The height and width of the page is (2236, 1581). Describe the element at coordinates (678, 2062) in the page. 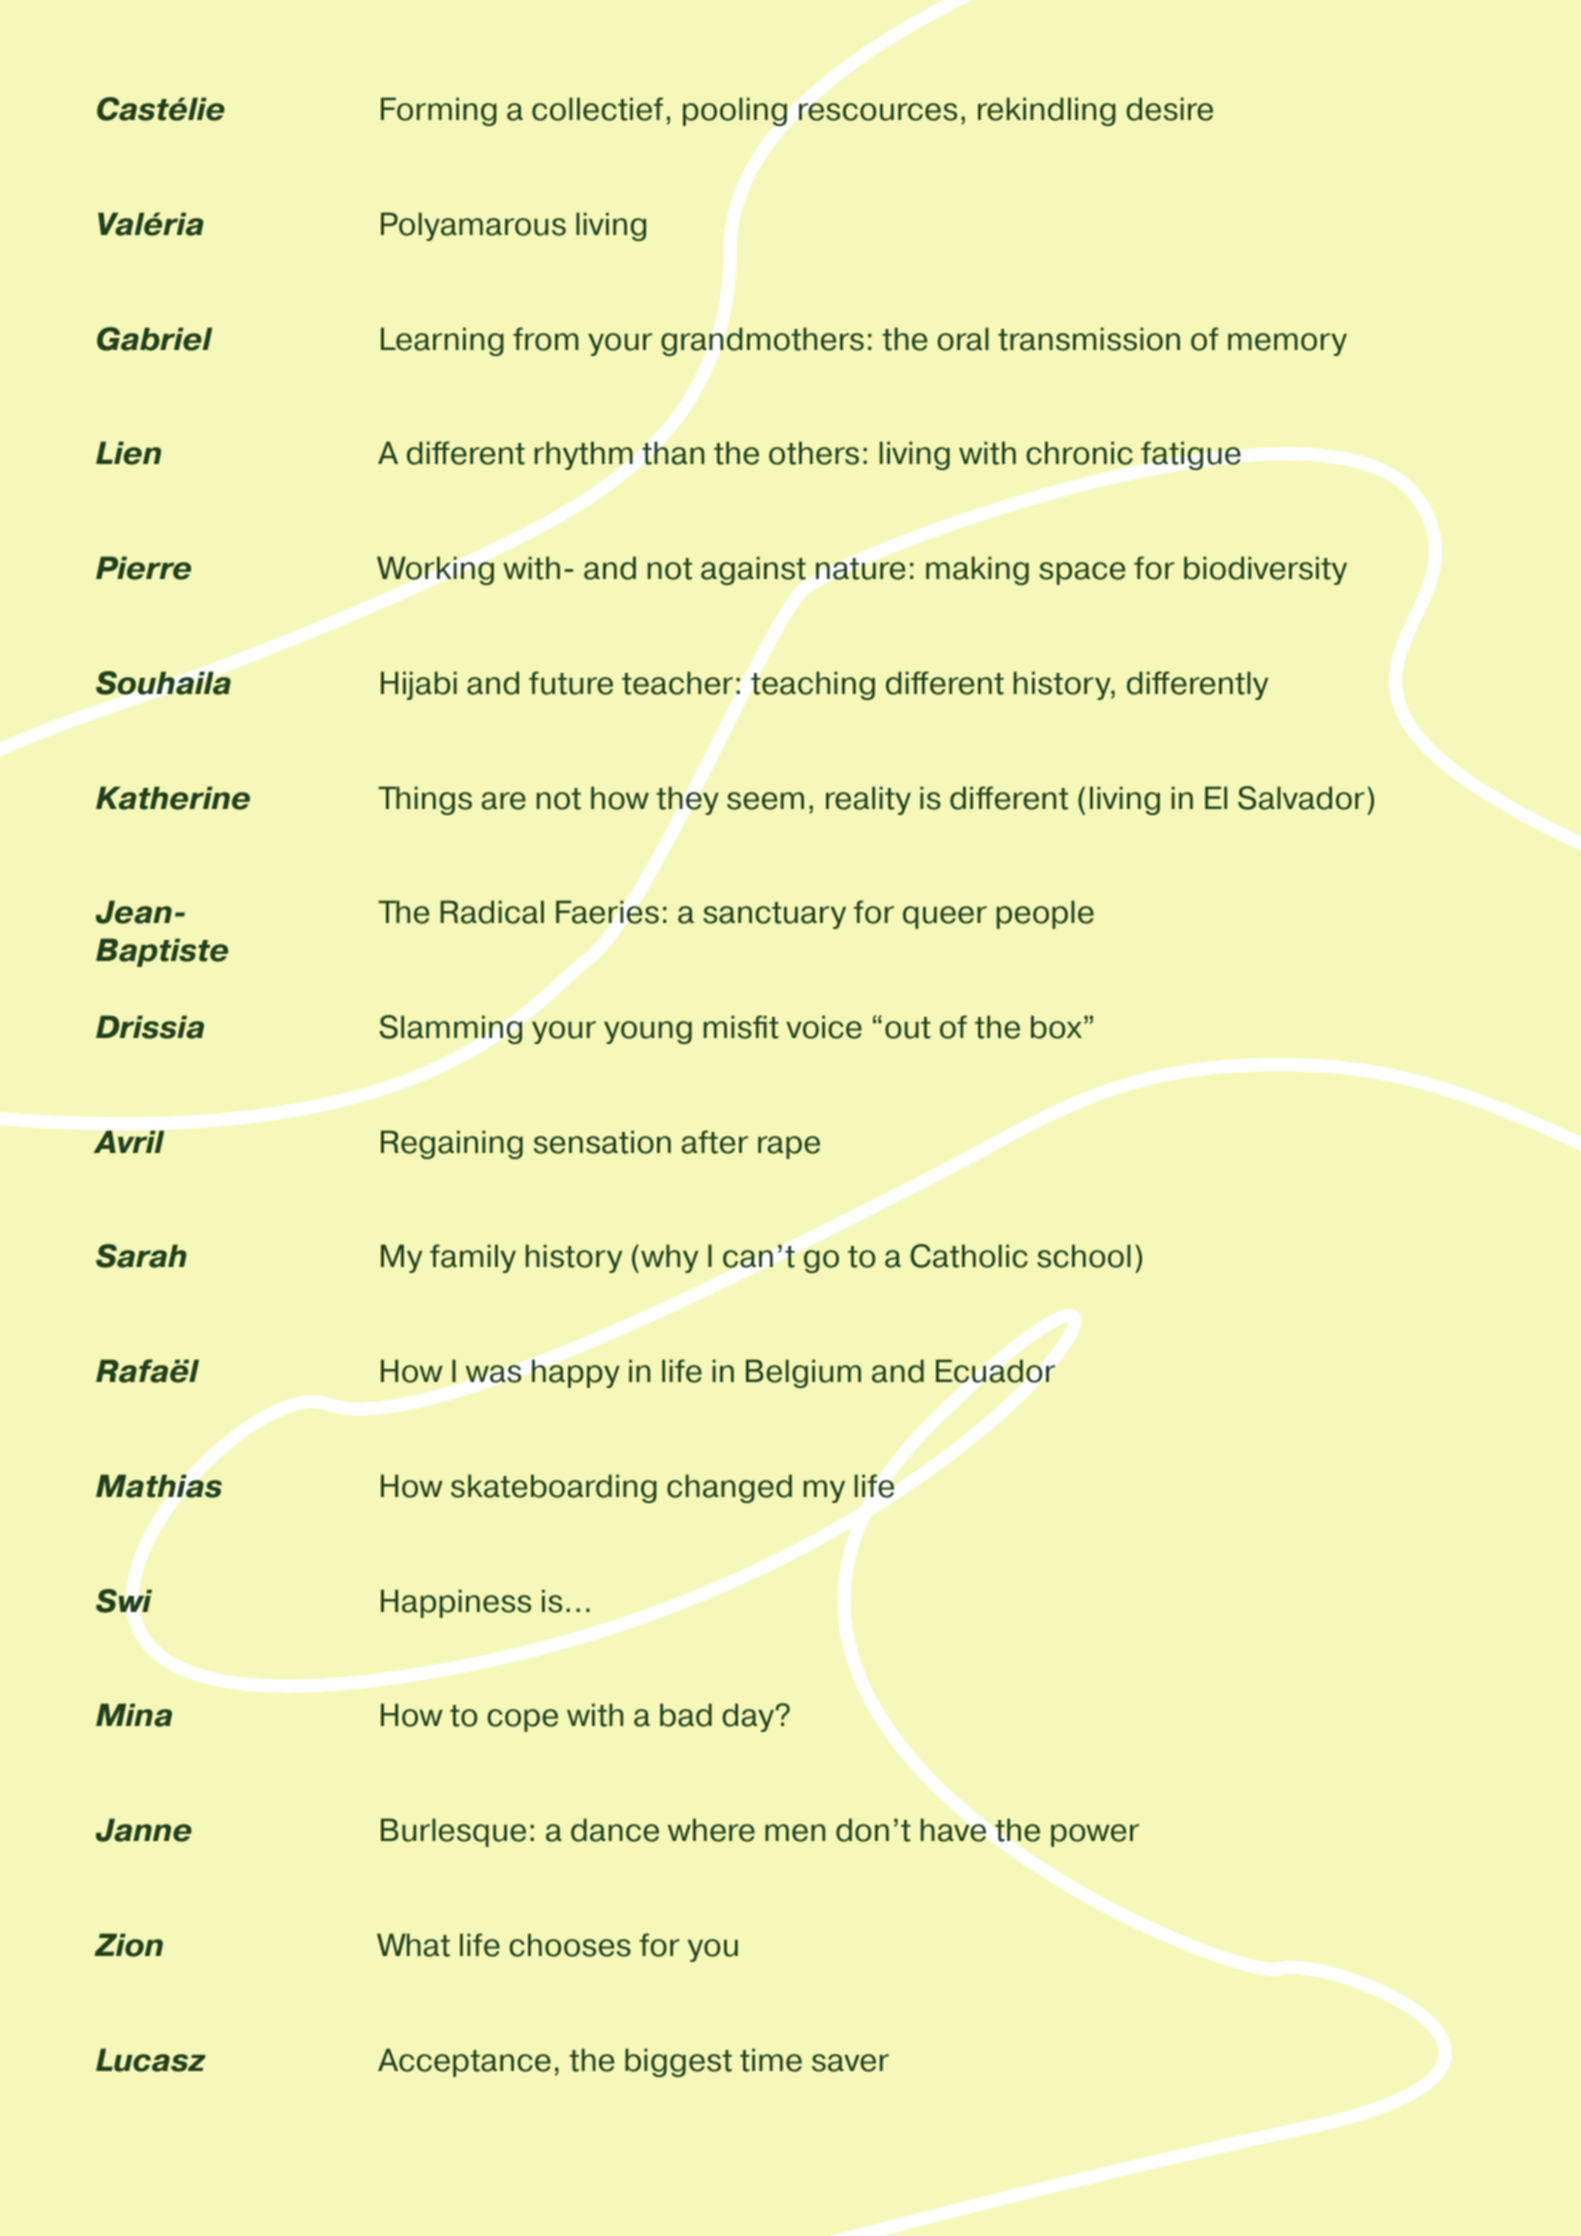

I see `biggest` at that location.
